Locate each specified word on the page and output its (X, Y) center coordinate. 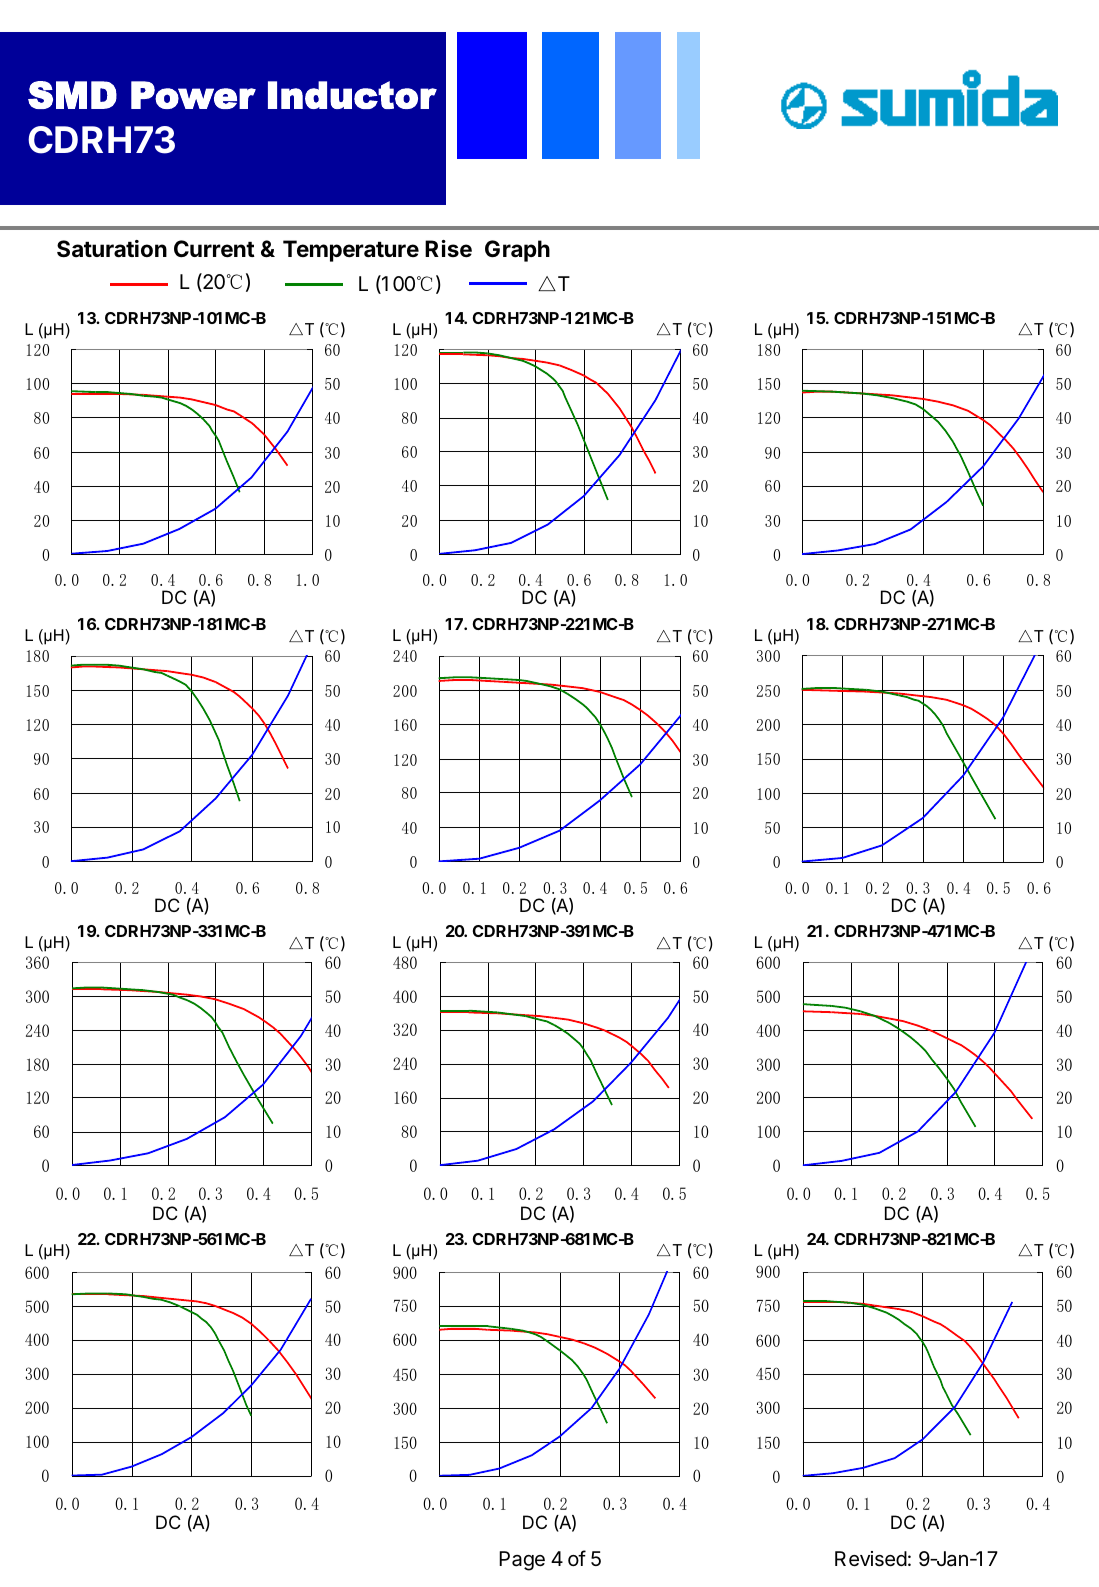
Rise (448, 249)
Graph (517, 251)
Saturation (112, 249)
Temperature (351, 251)
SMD (72, 95)
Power (193, 95)
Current (214, 249)
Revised (871, 1559)
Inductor (352, 95)
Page (522, 1561)
